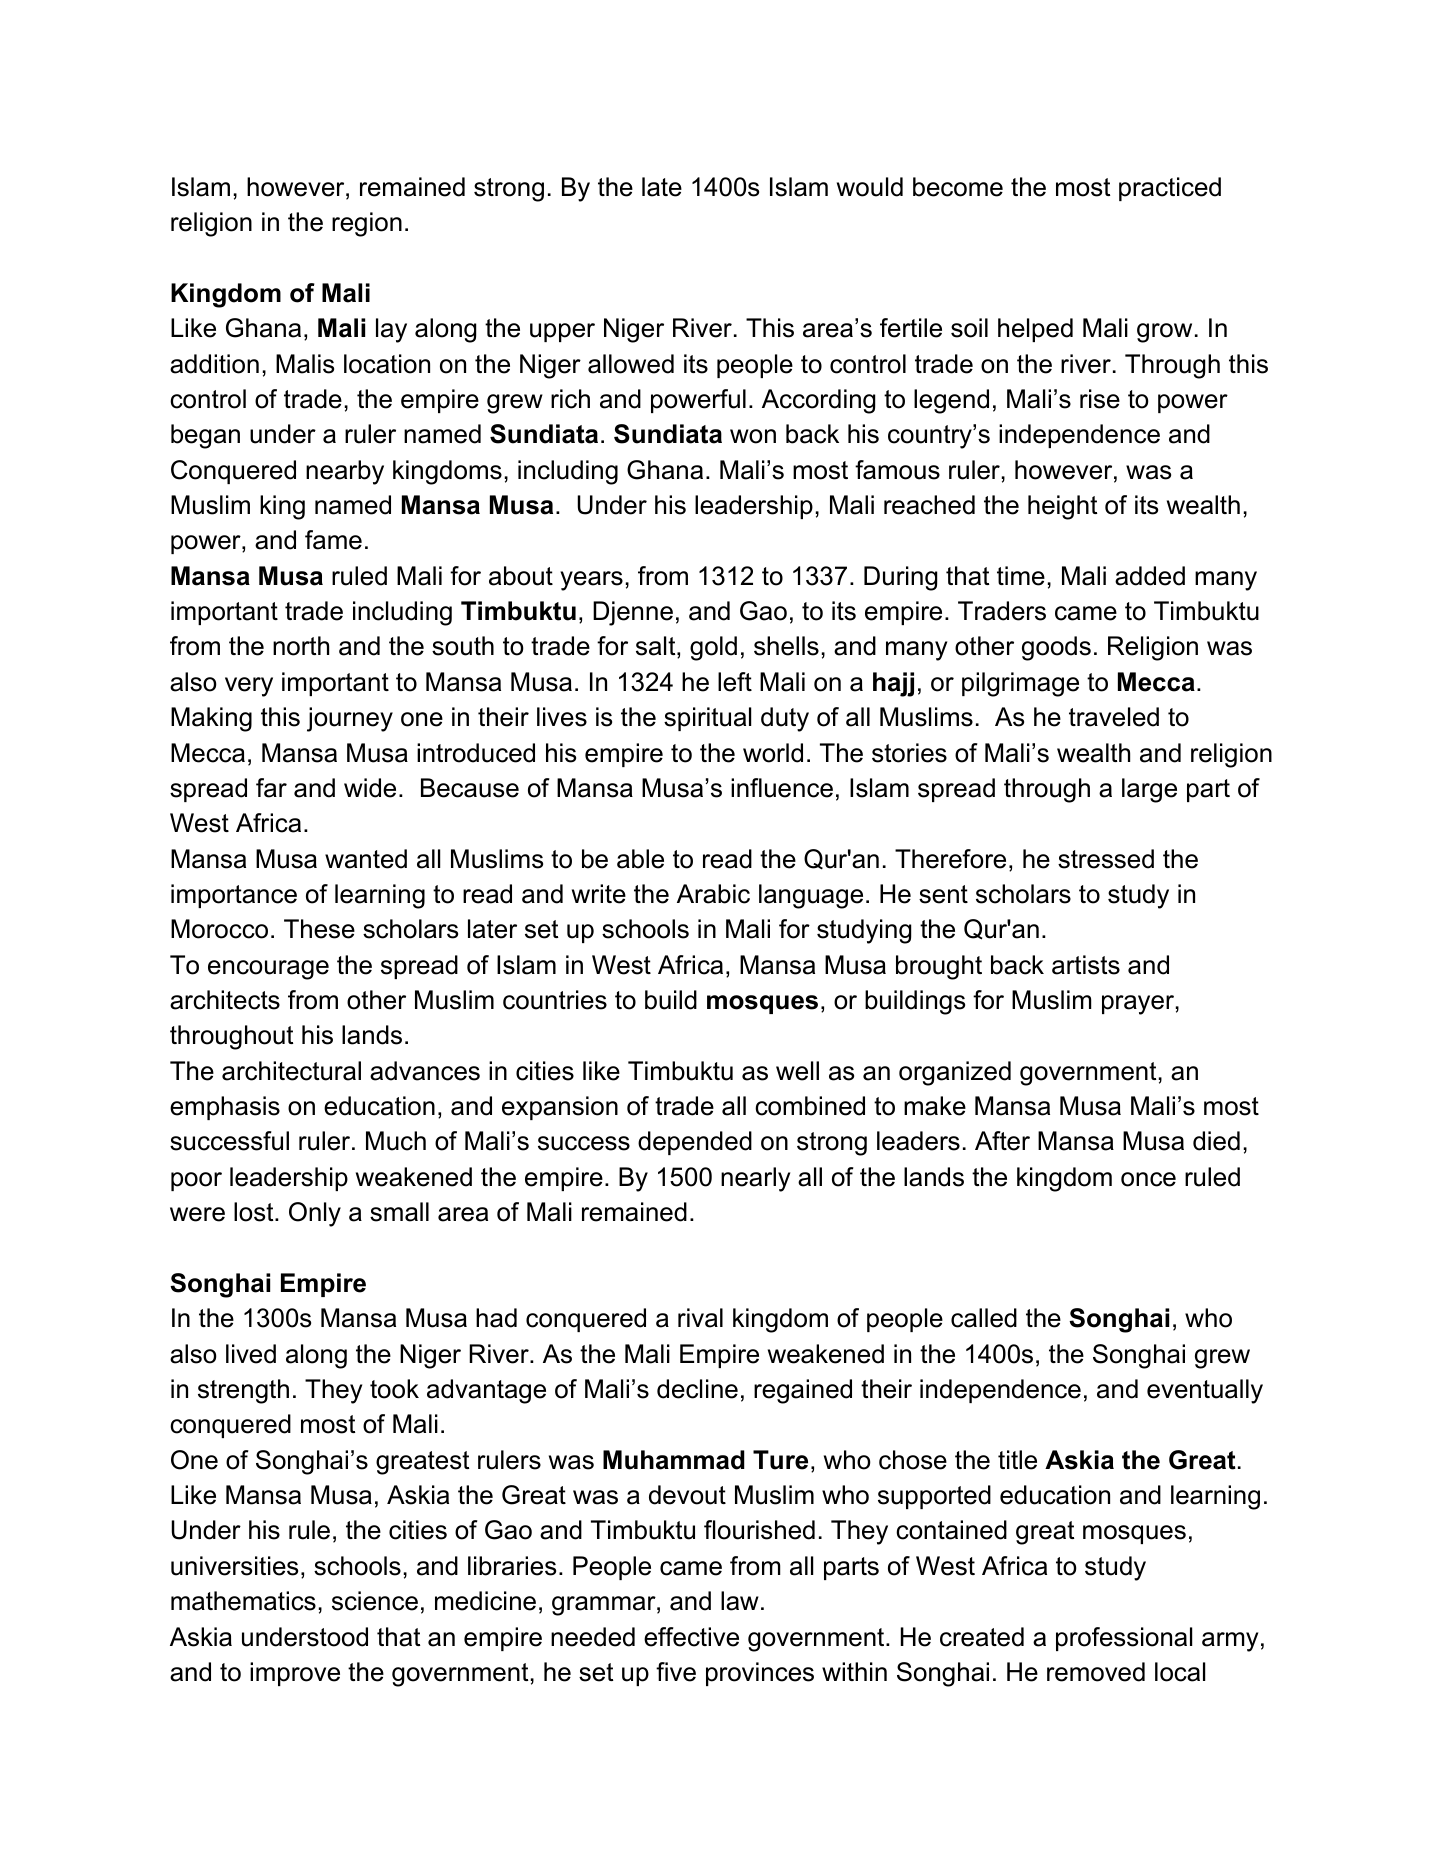  What do you see at coordinates (707, 719) in the document?
I see `spiritual` at bounding box center [707, 719].
